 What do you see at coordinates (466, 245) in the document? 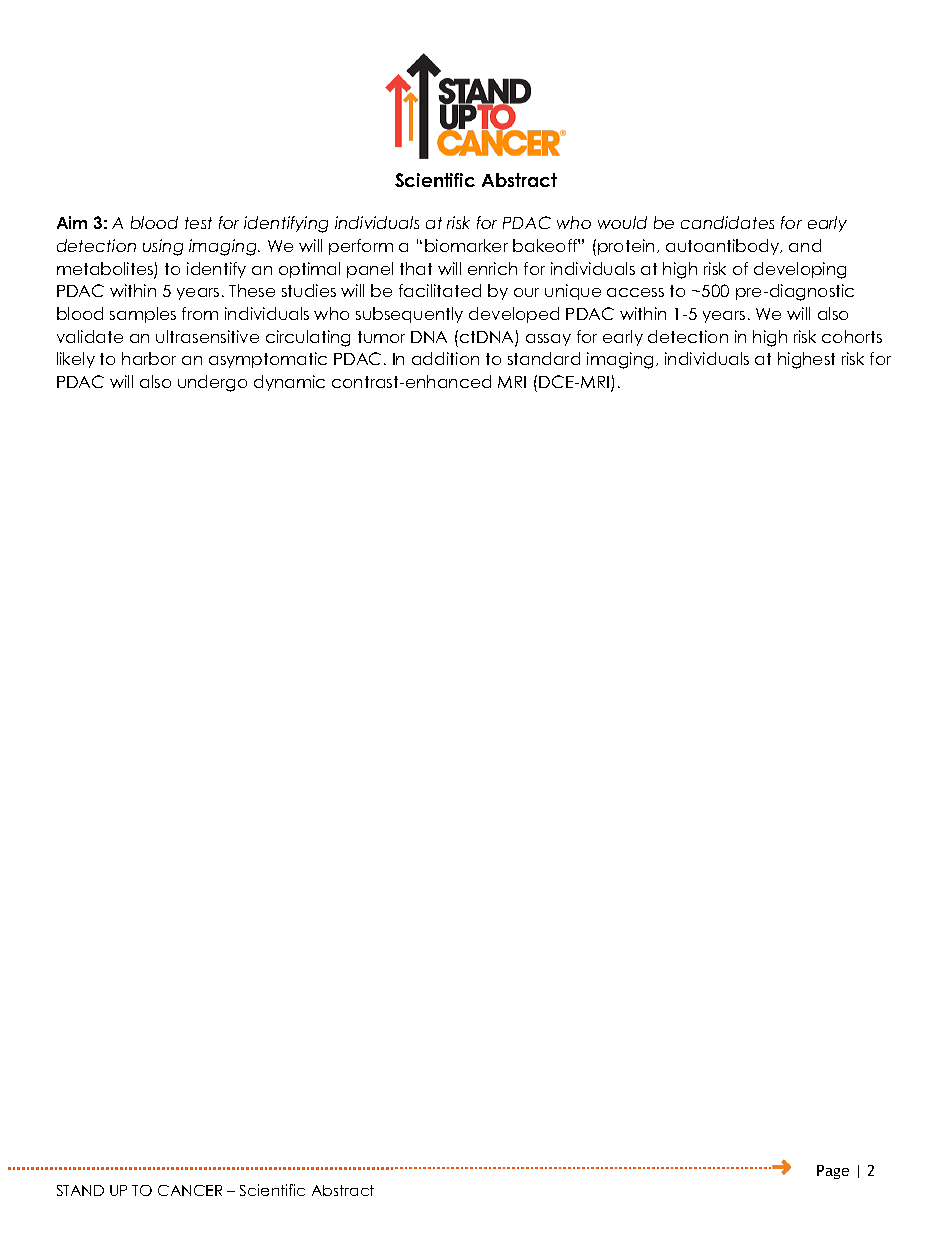
I see `biomarker` at bounding box center [466, 245].
